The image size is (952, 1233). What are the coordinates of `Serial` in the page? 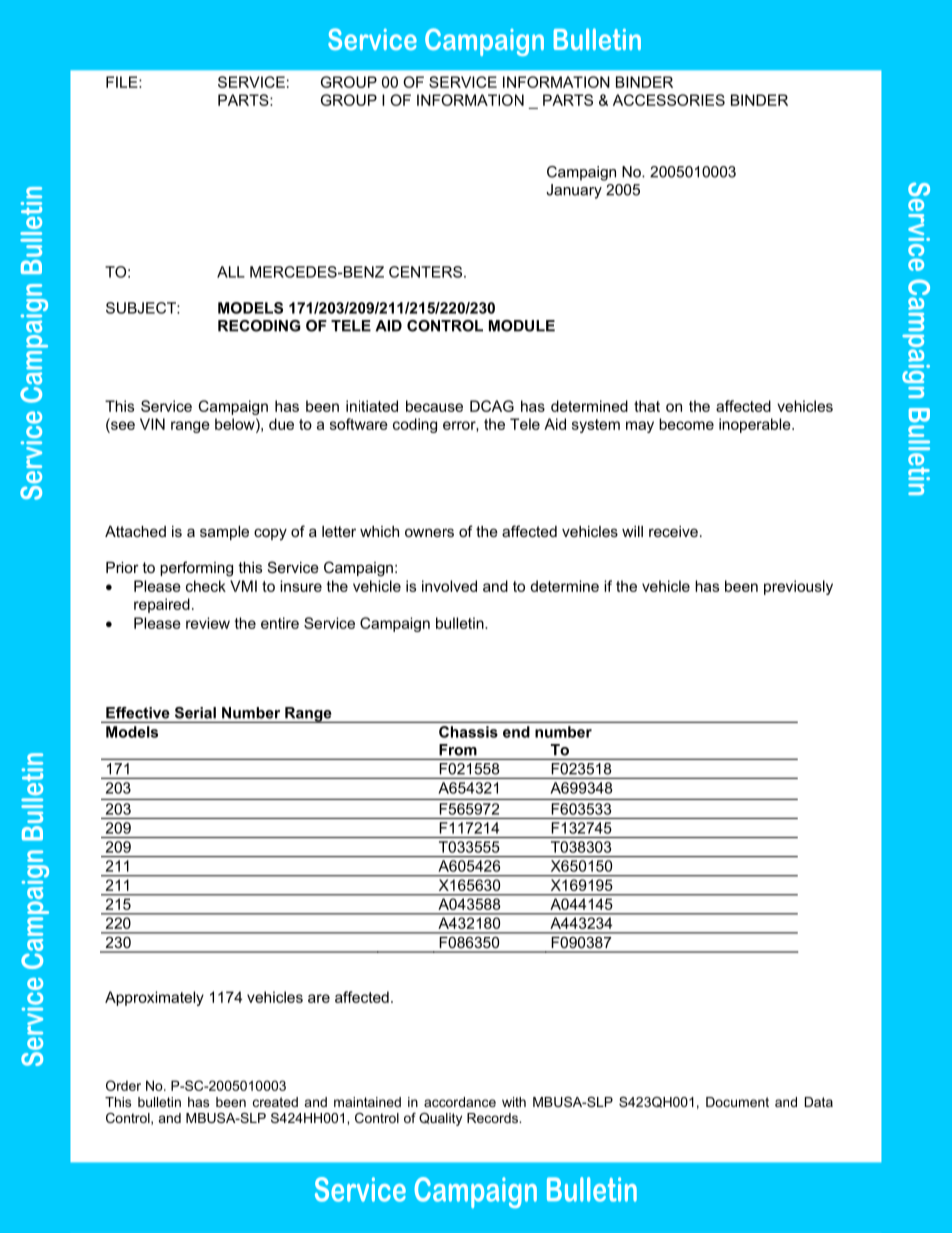 It's located at (195, 713).
